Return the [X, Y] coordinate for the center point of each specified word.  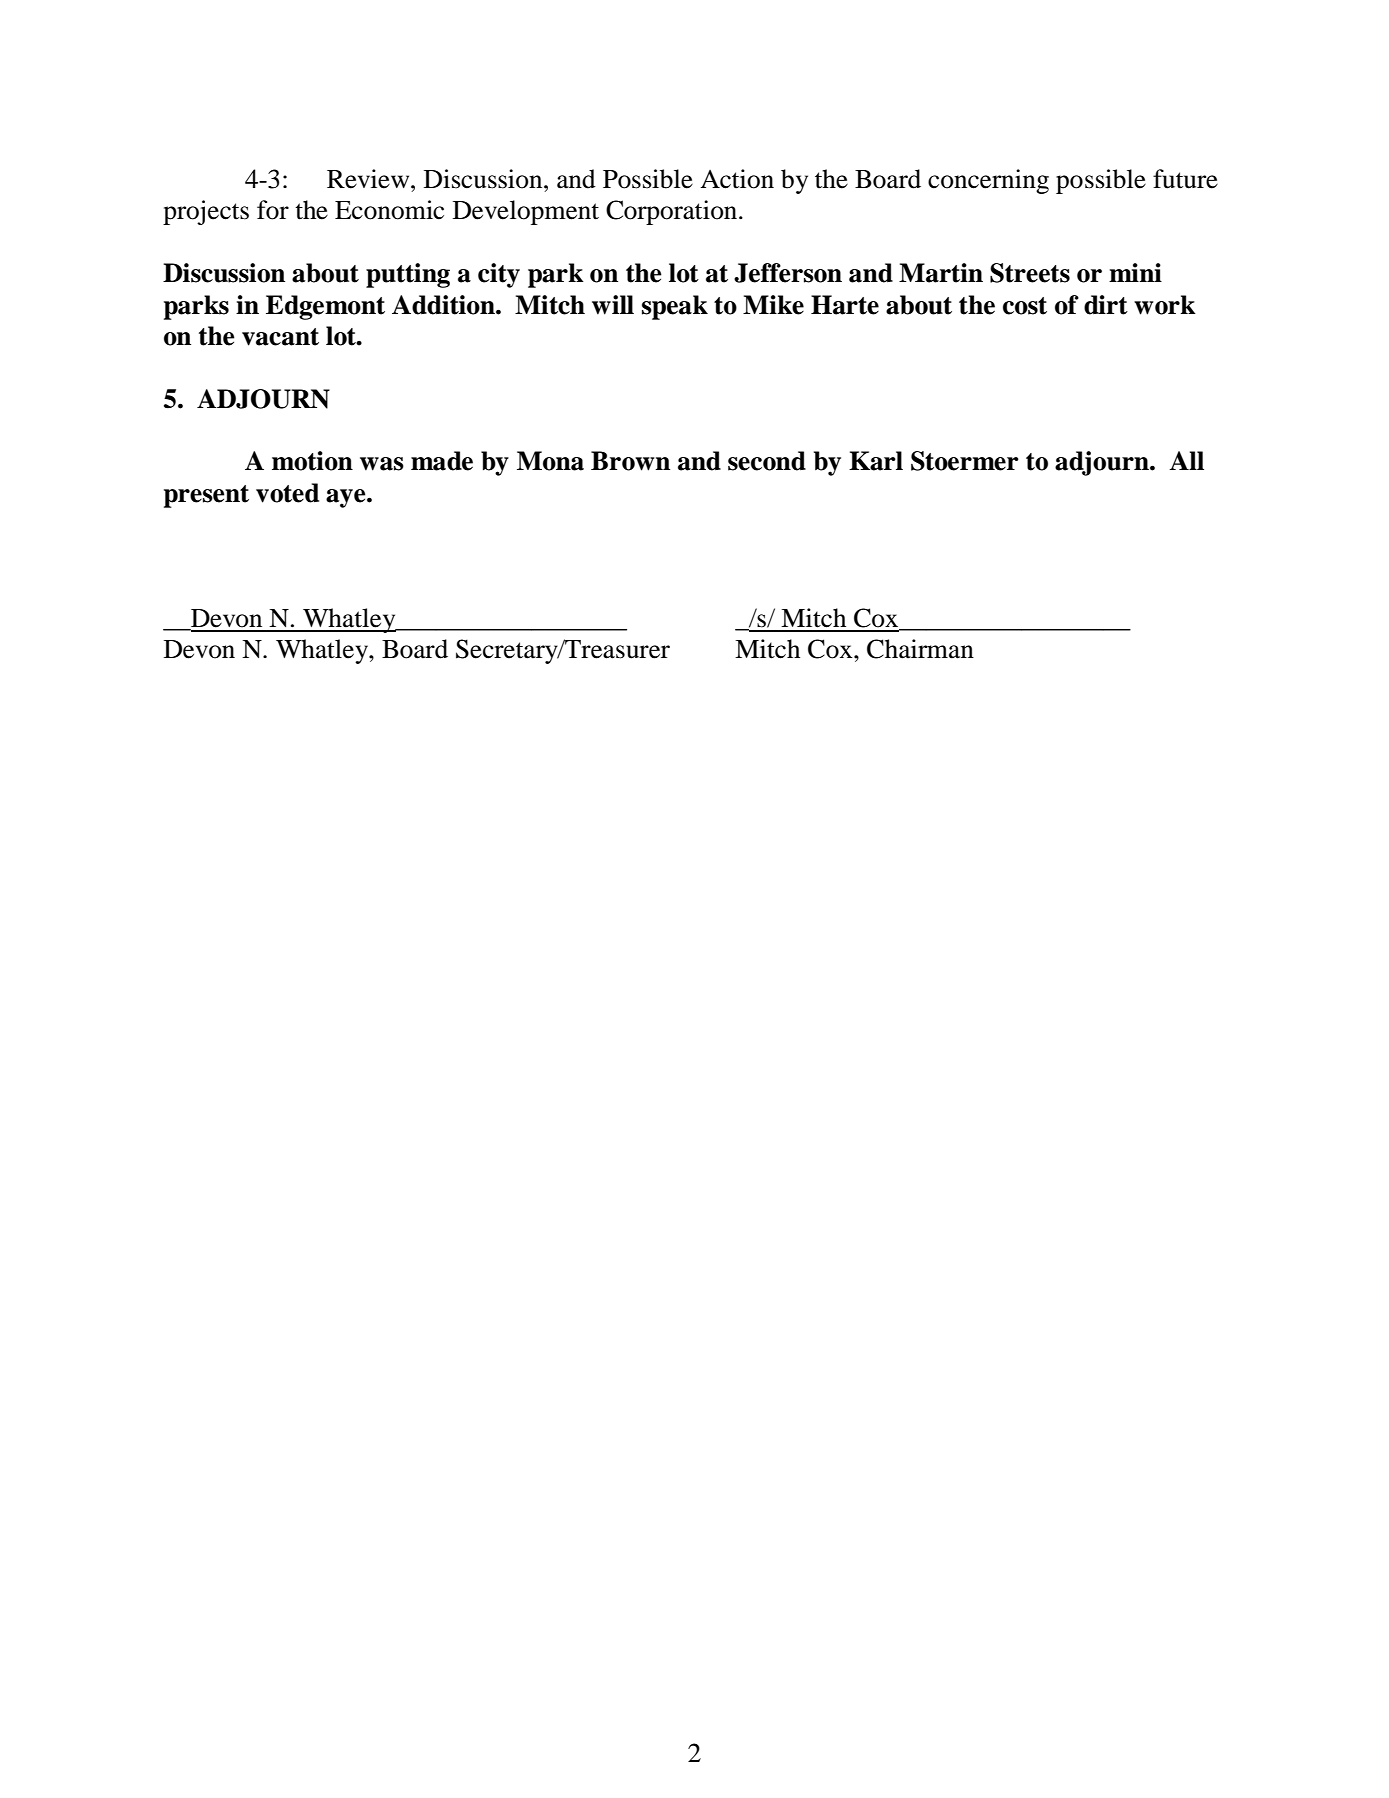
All [1186, 460]
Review [369, 179]
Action [737, 179]
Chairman [920, 649]
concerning [988, 181]
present [206, 496]
